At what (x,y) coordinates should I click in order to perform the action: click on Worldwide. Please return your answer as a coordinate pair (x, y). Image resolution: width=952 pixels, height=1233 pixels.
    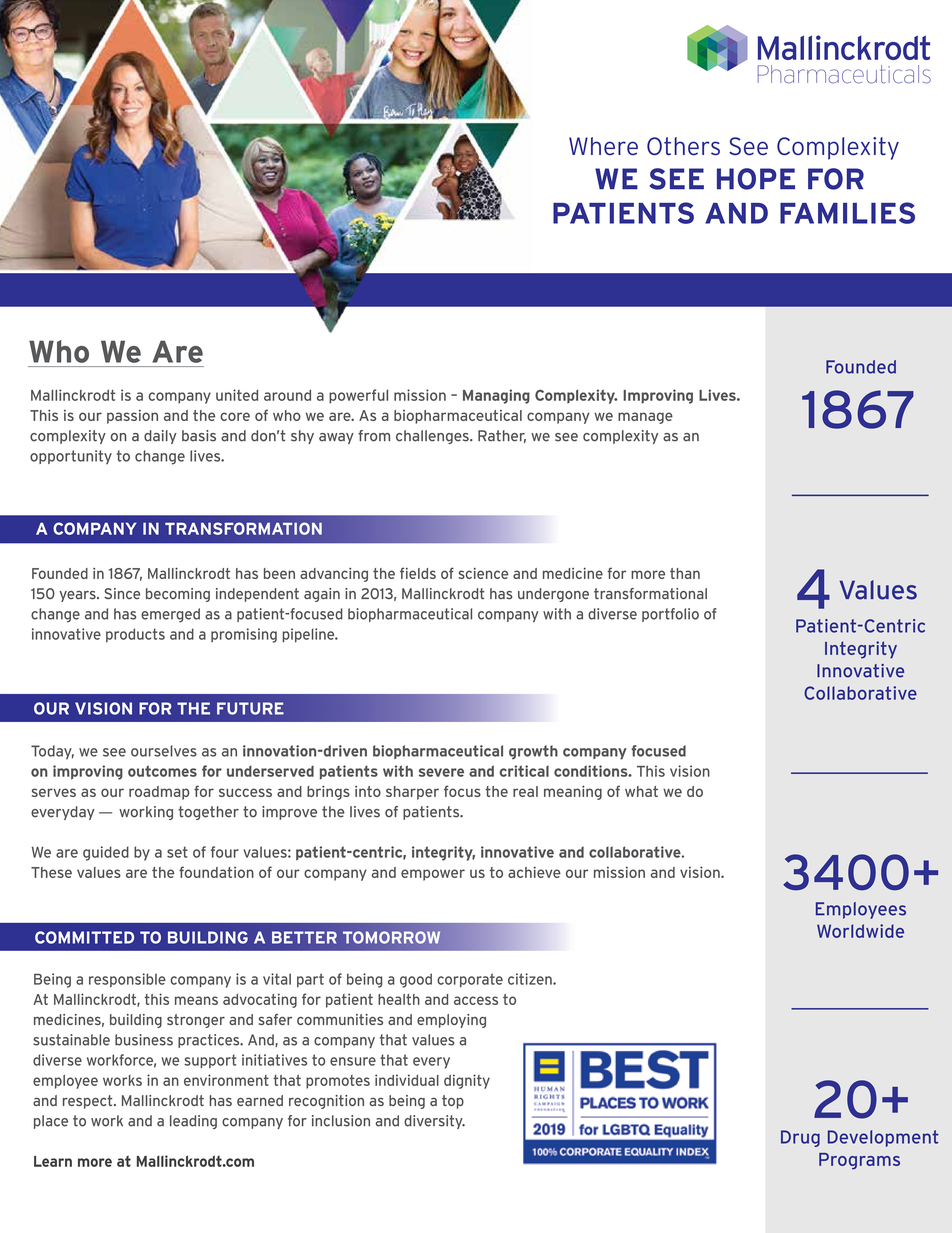
    Looking at the image, I should click on (860, 931).
